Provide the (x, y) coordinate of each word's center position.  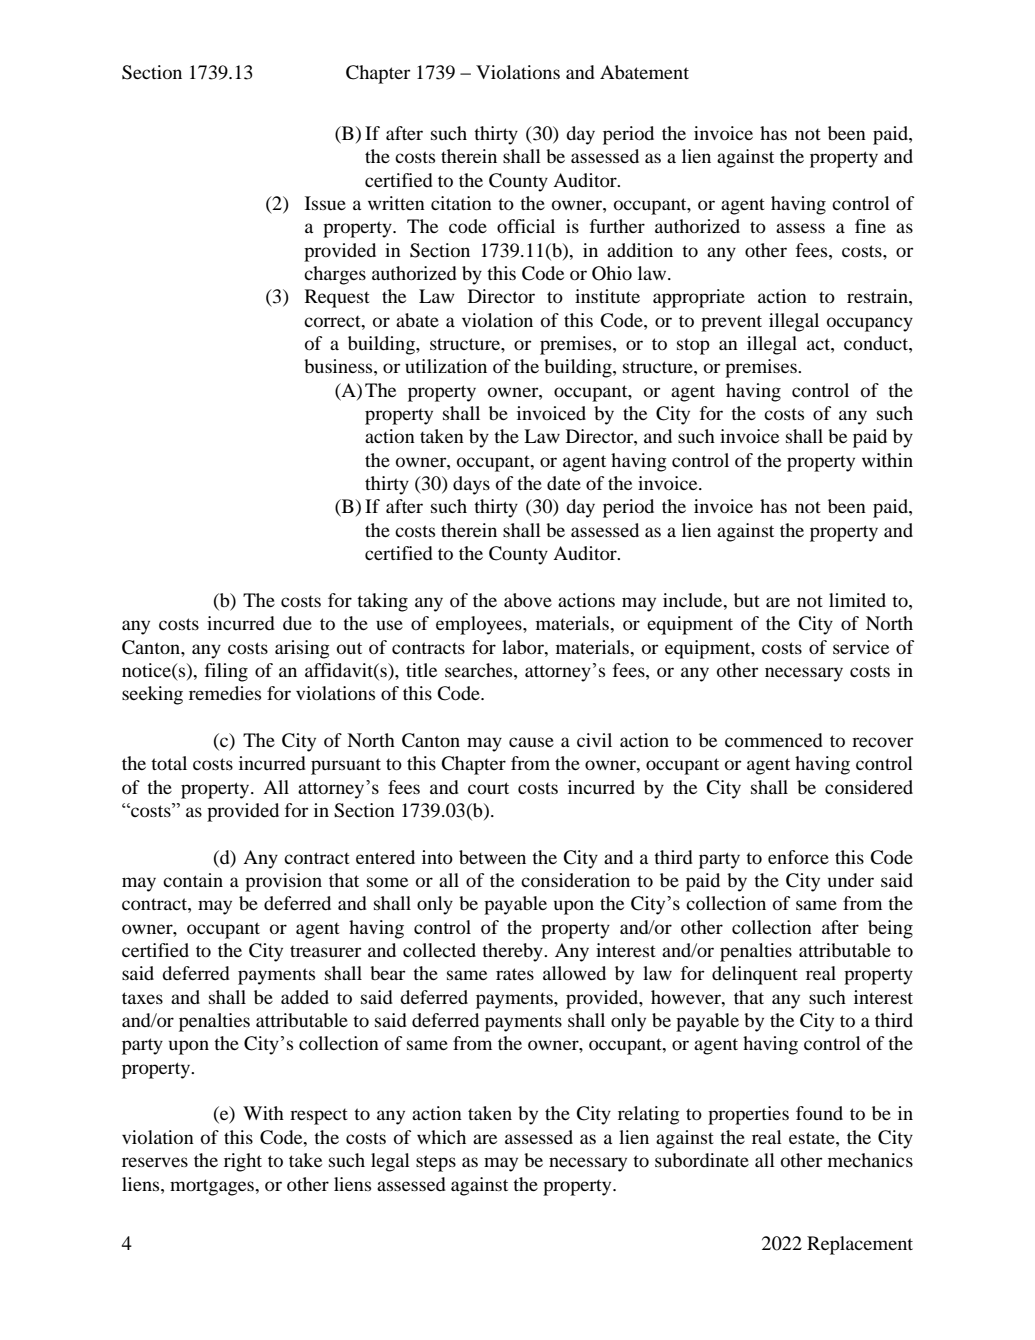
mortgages (213, 1187)
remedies (225, 693)
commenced (774, 740)
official (526, 226)
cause (531, 742)
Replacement (860, 1245)
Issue (325, 203)
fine (870, 226)
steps (436, 1163)
